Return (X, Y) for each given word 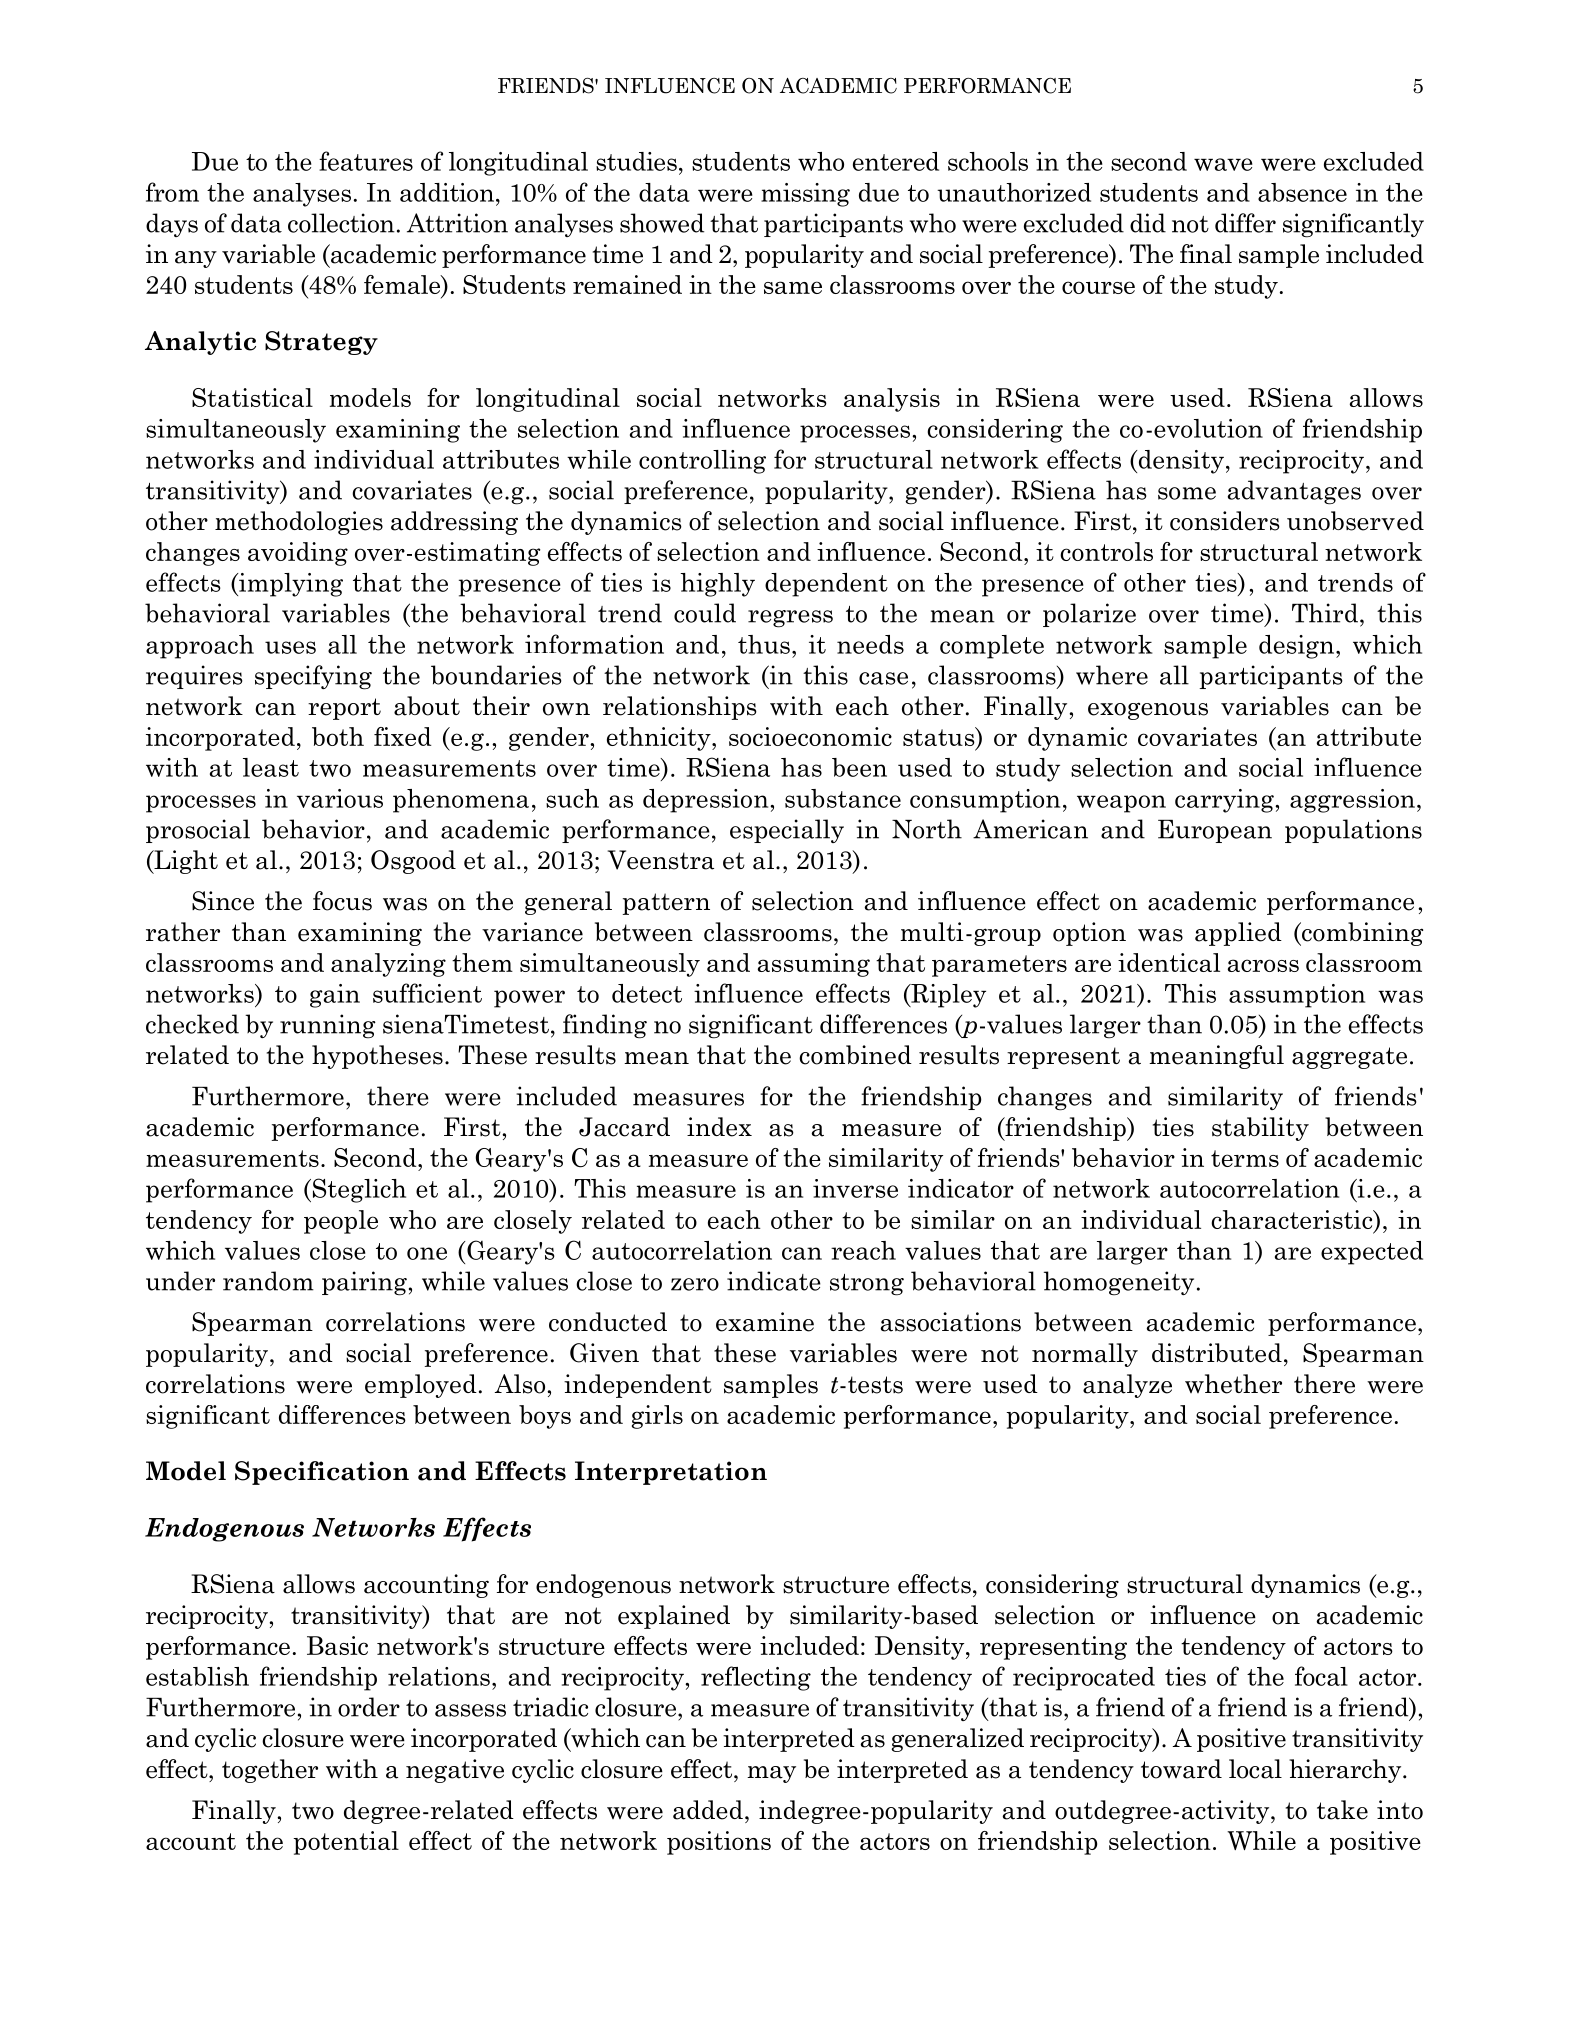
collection (341, 223)
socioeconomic (810, 736)
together (270, 1771)
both (338, 736)
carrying (1225, 801)
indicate (774, 1281)
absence (1302, 192)
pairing (364, 1283)
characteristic (1293, 1219)
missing (805, 195)
